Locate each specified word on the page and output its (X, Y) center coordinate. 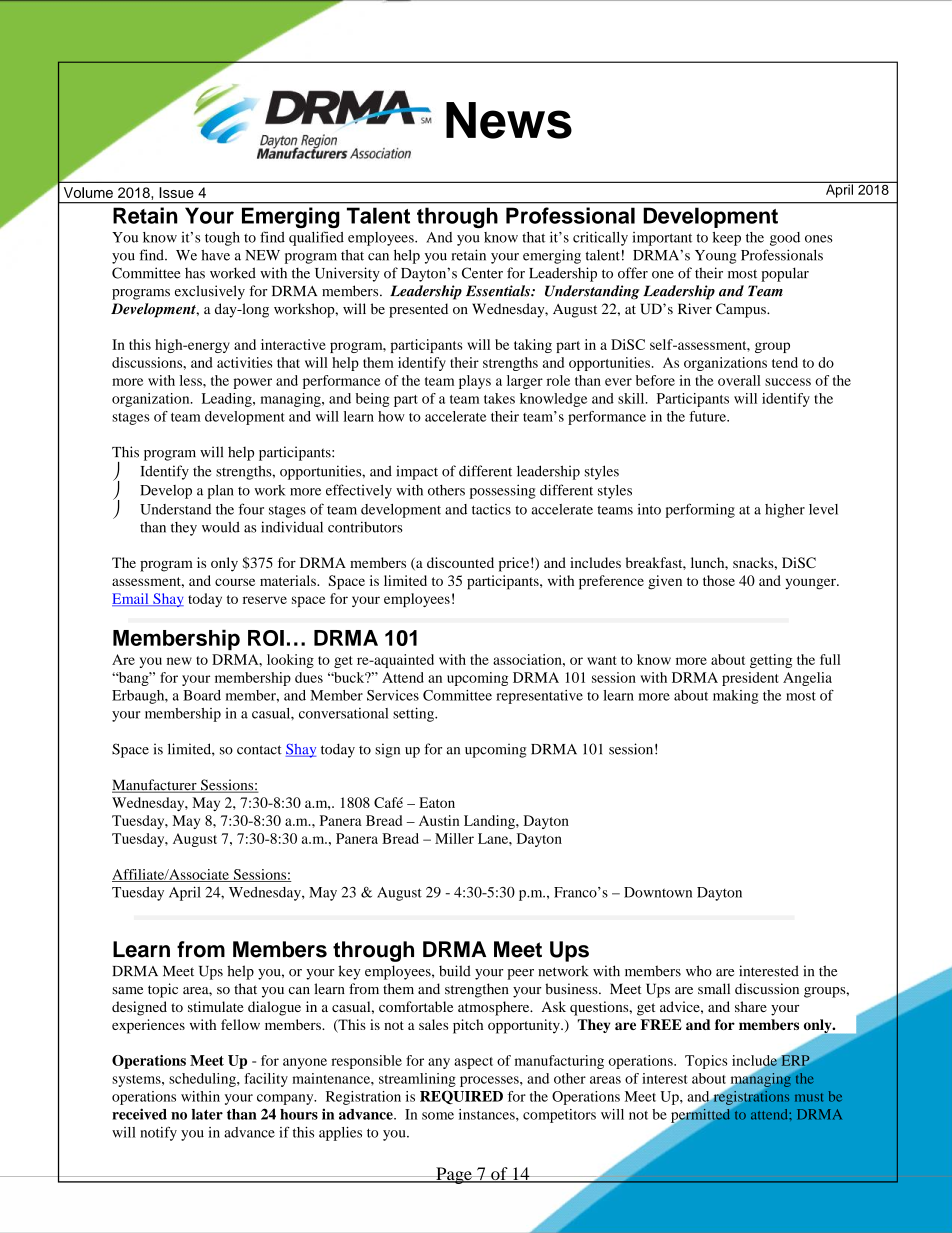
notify (158, 1133)
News (509, 120)
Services (393, 695)
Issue (176, 192)
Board (202, 695)
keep (727, 239)
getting (771, 661)
